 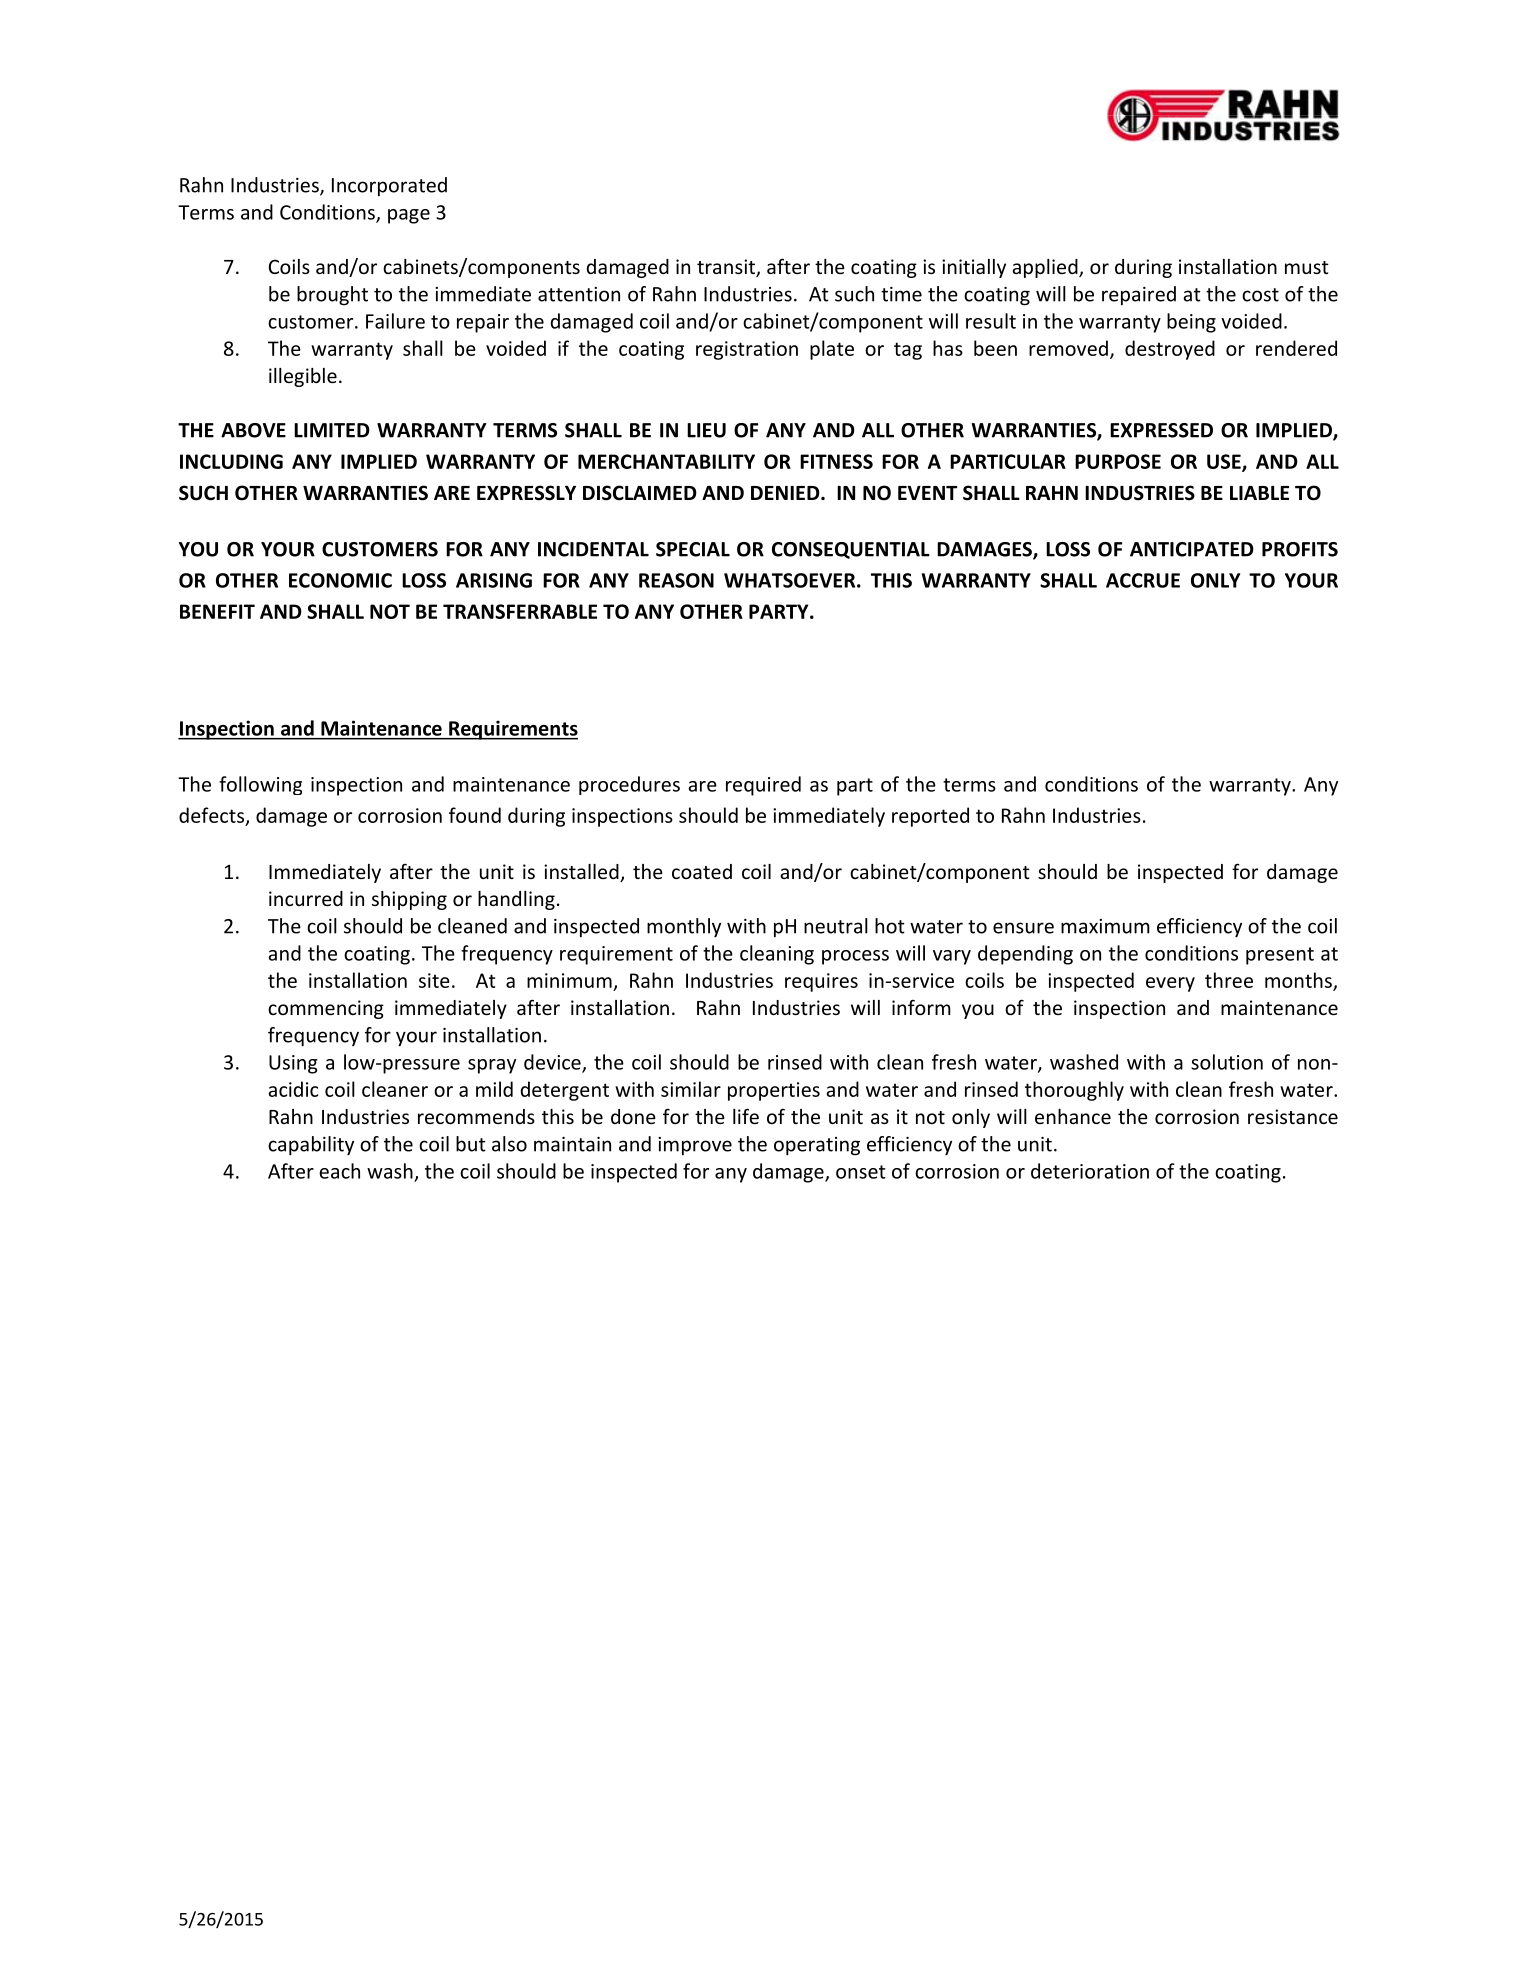 I want to click on ACCRUE, so click(x=1143, y=580).
